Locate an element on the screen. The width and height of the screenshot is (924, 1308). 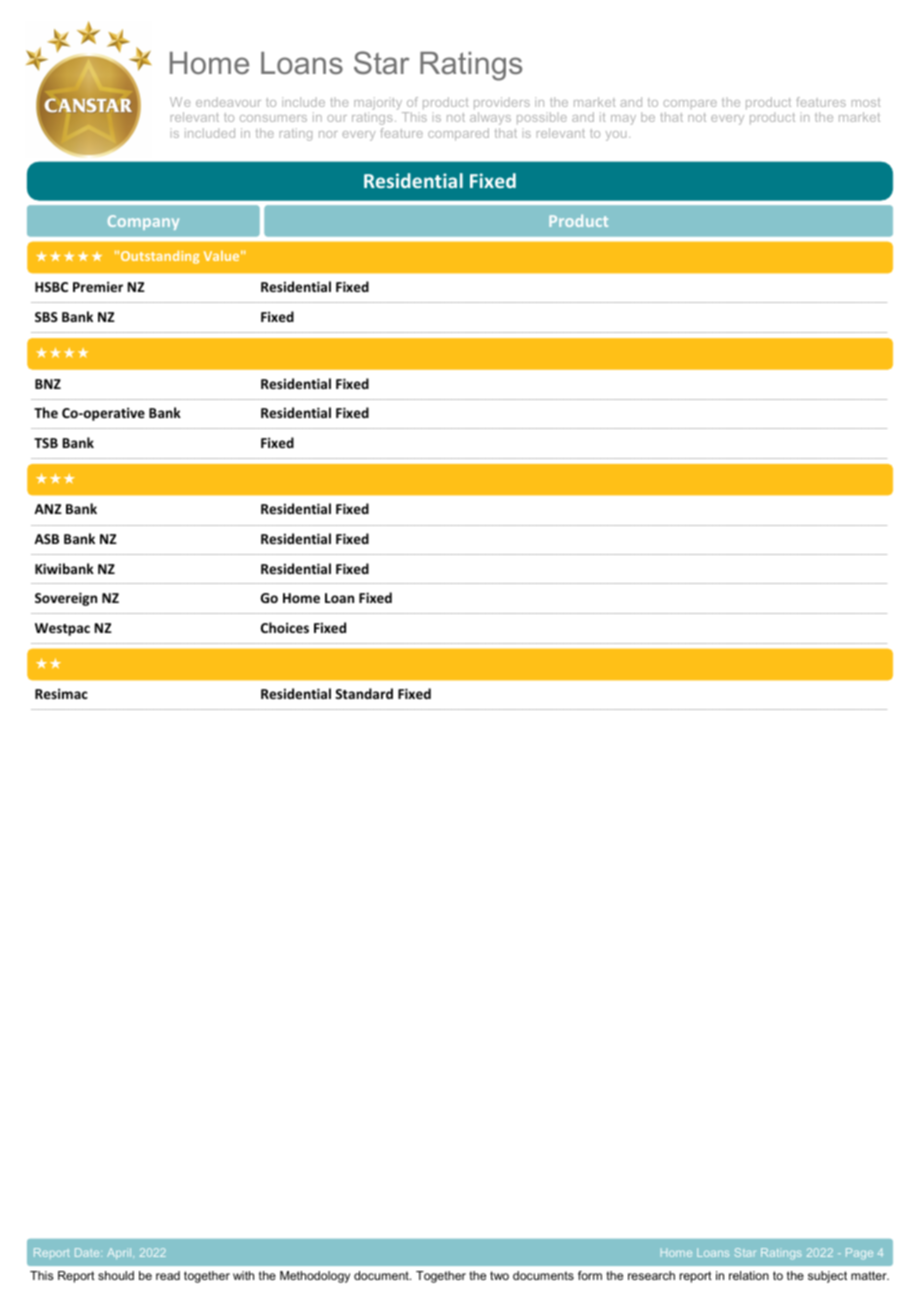
Standard is located at coordinates (364, 693).
